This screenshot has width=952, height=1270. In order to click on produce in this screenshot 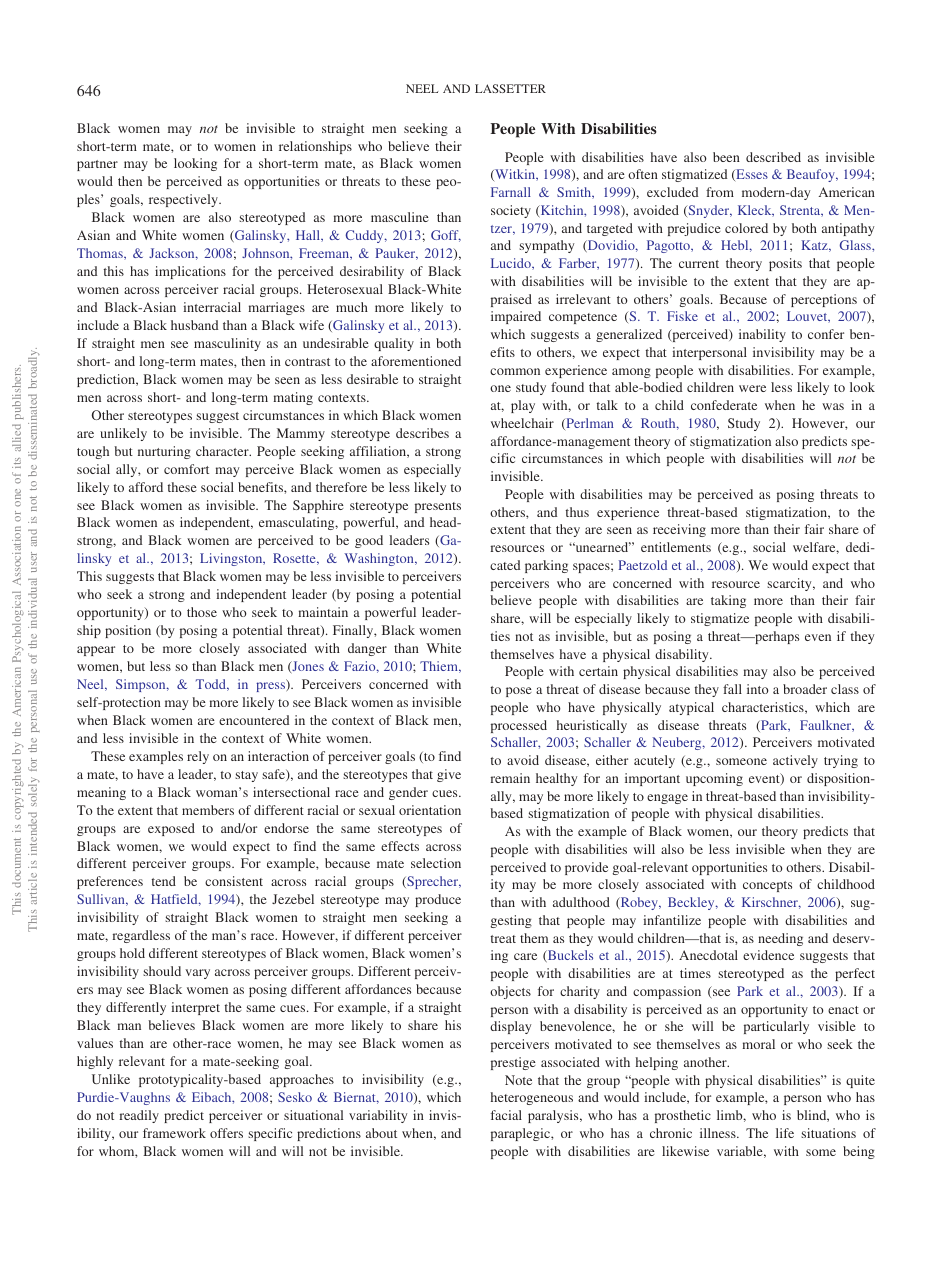, I will do `click(438, 900)`.
